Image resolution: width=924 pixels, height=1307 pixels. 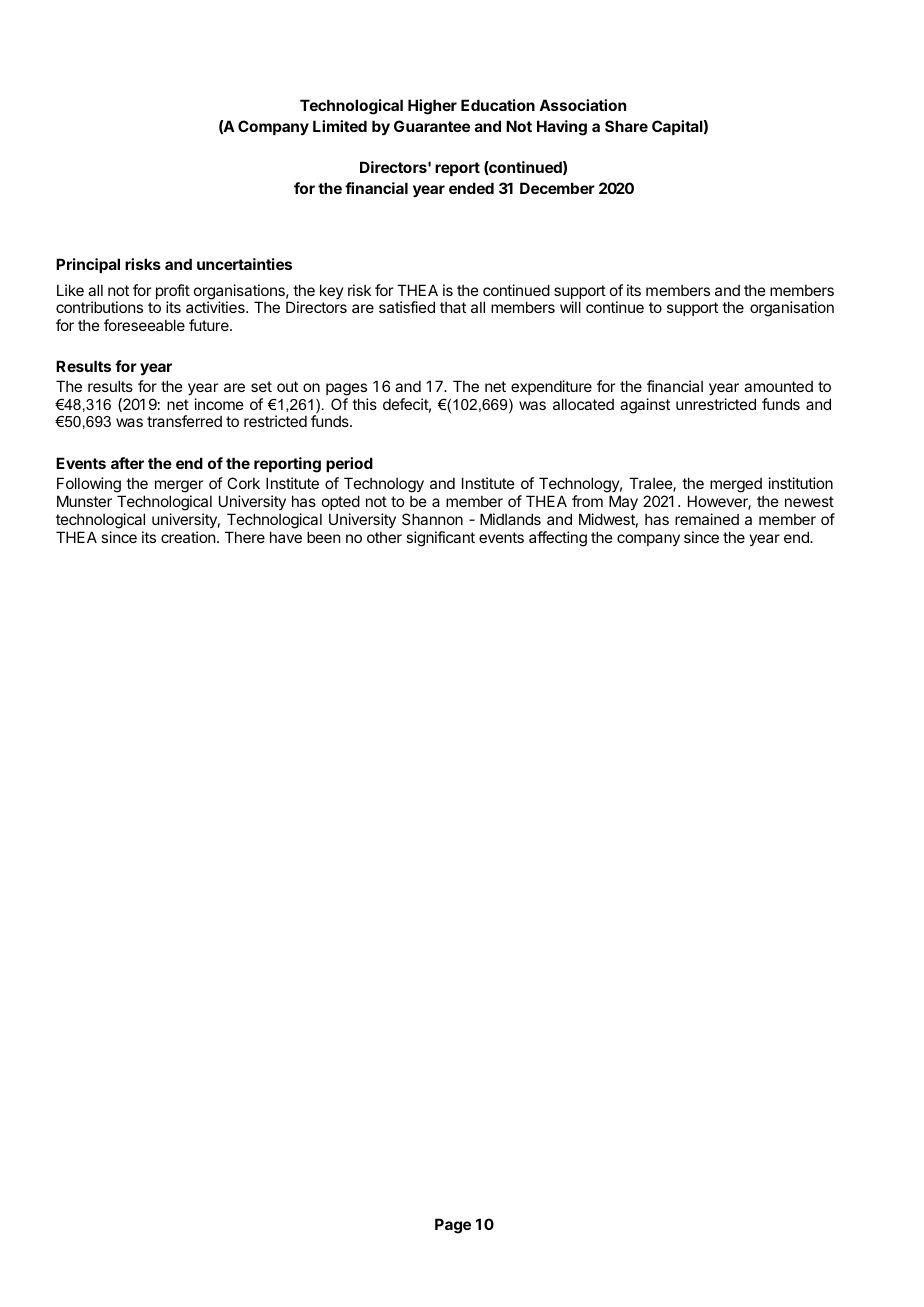 What do you see at coordinates (432, 519) in the screenshot?
I see `Shannon` at bounding box center [432, 519].
